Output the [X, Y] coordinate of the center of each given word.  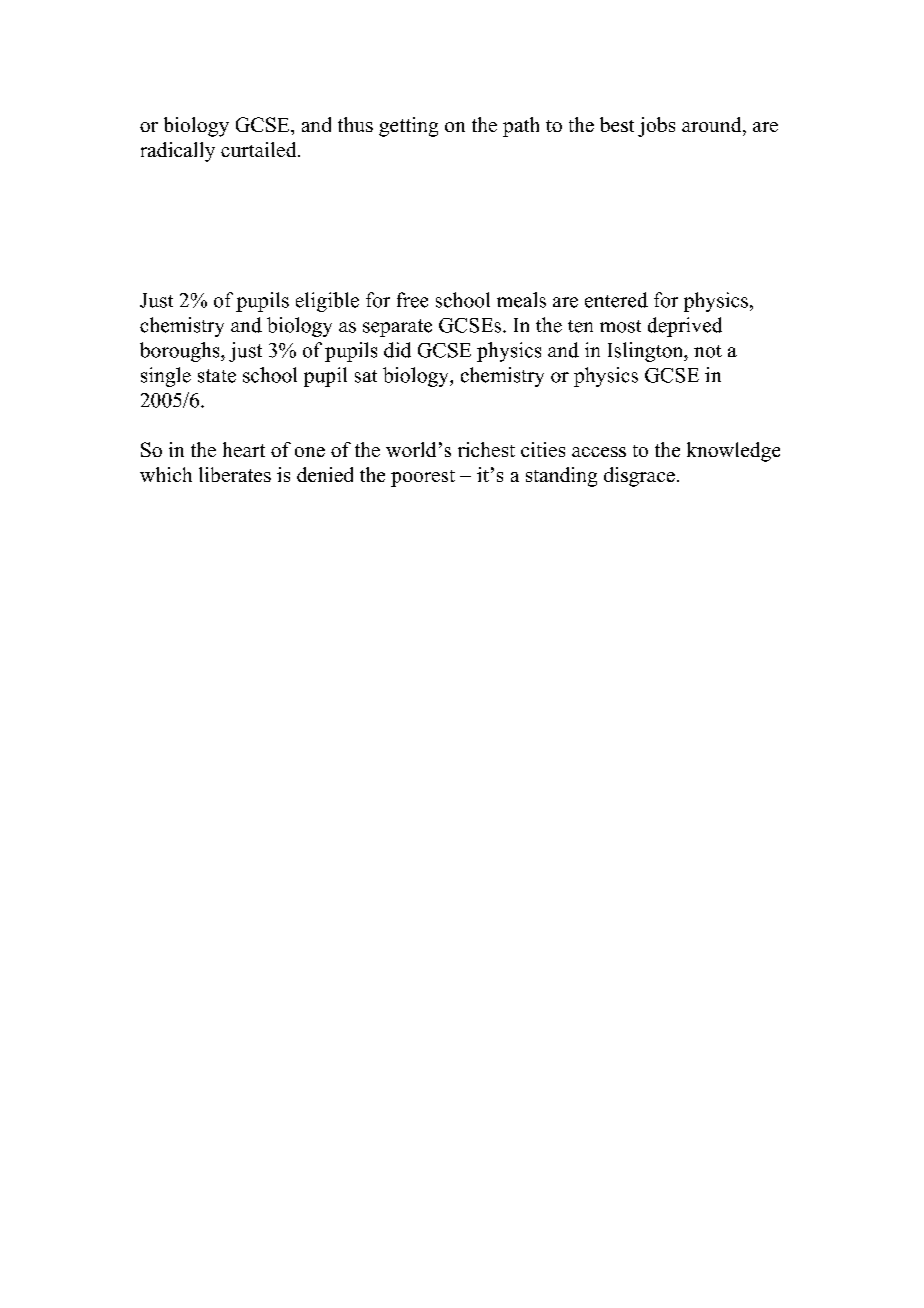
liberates [235, 474]
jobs [656, 127]
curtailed [260, 149]
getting [408, 127]
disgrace [639, 477]
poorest [423, 478]
